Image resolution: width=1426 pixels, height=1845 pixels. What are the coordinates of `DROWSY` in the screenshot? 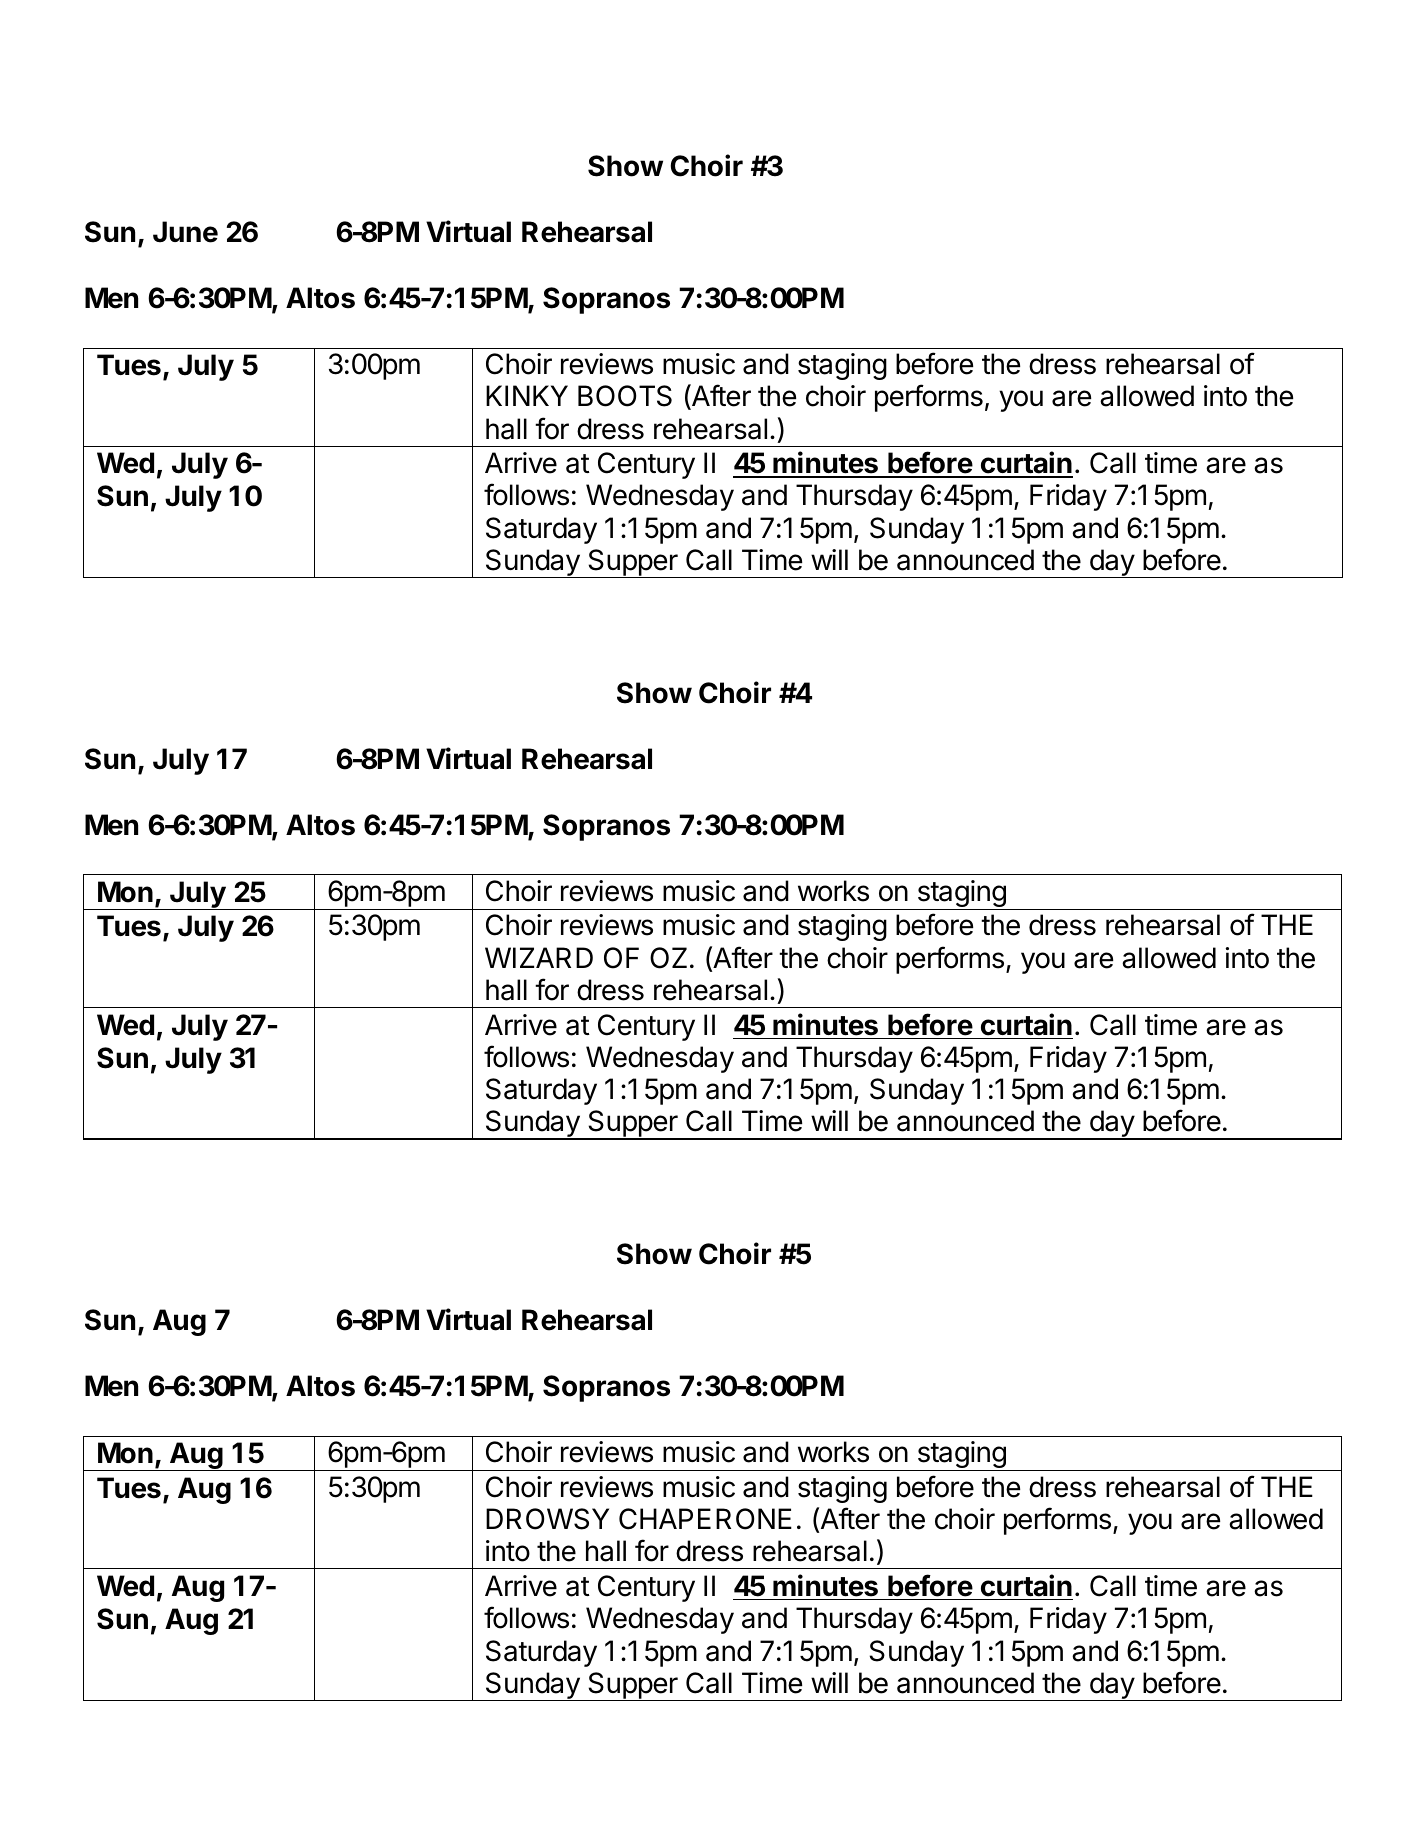 It's located at (547, 1519).
